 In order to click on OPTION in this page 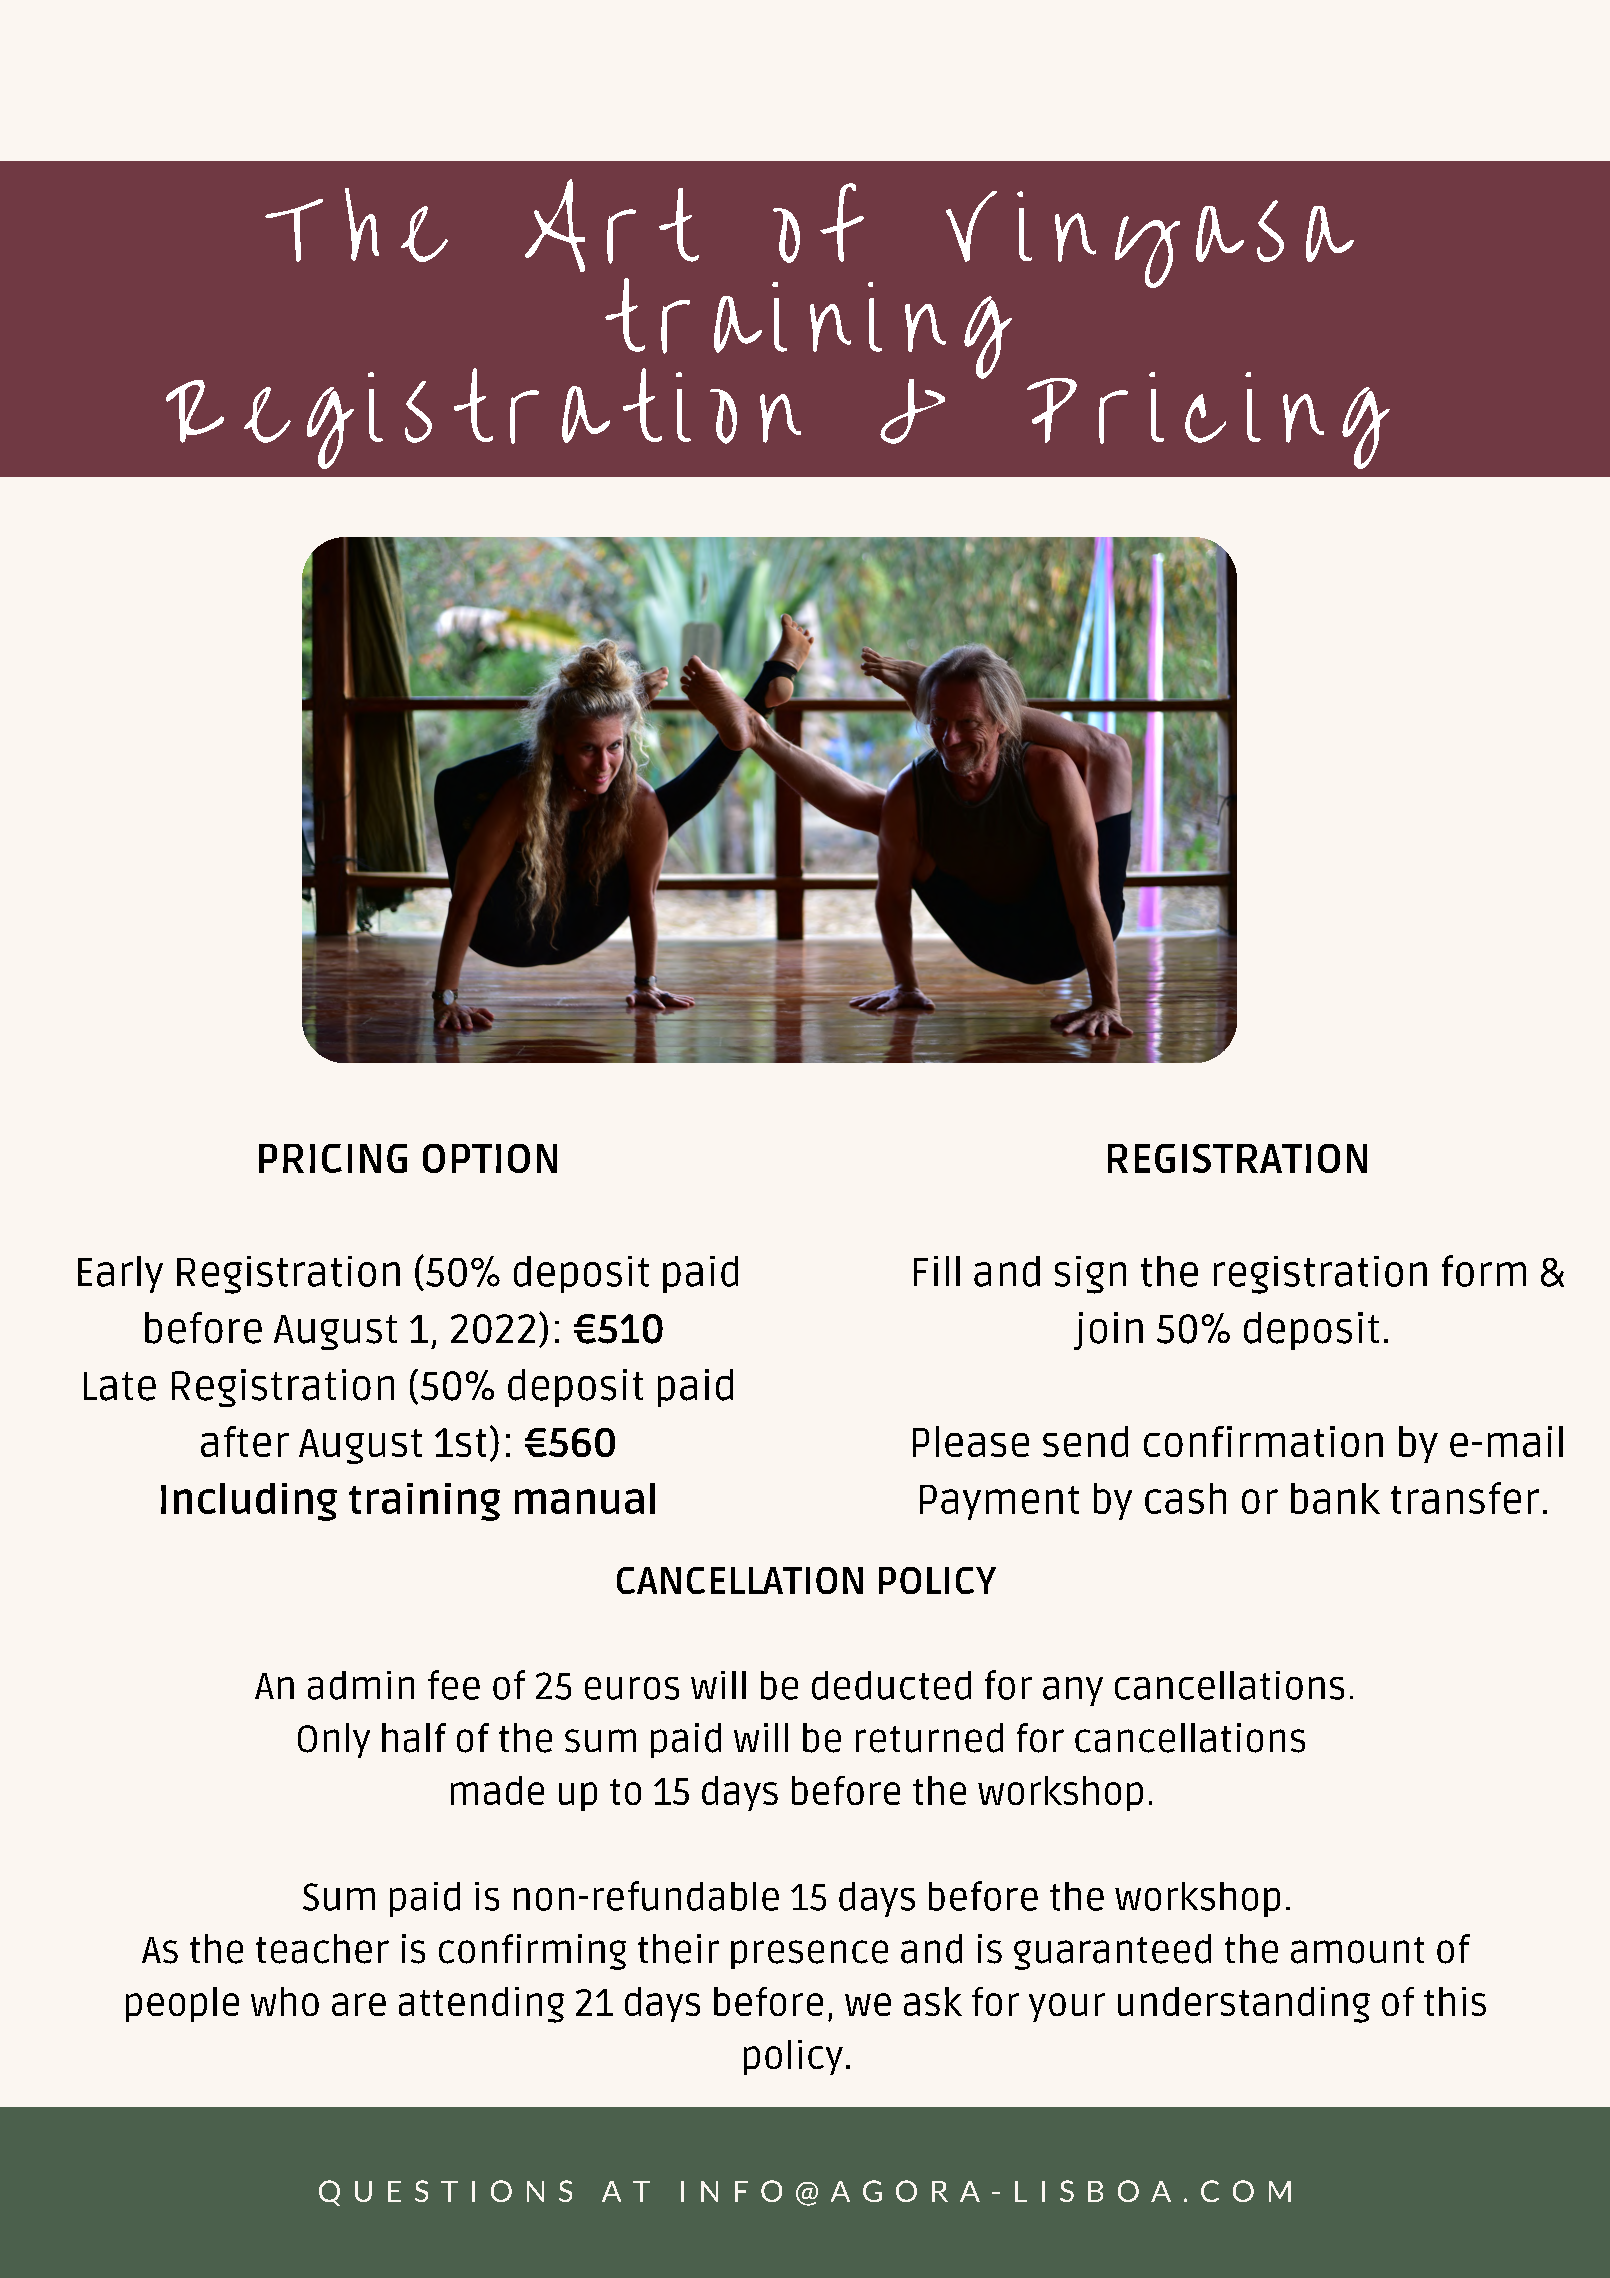, I will do `click(490, 1158)`.
